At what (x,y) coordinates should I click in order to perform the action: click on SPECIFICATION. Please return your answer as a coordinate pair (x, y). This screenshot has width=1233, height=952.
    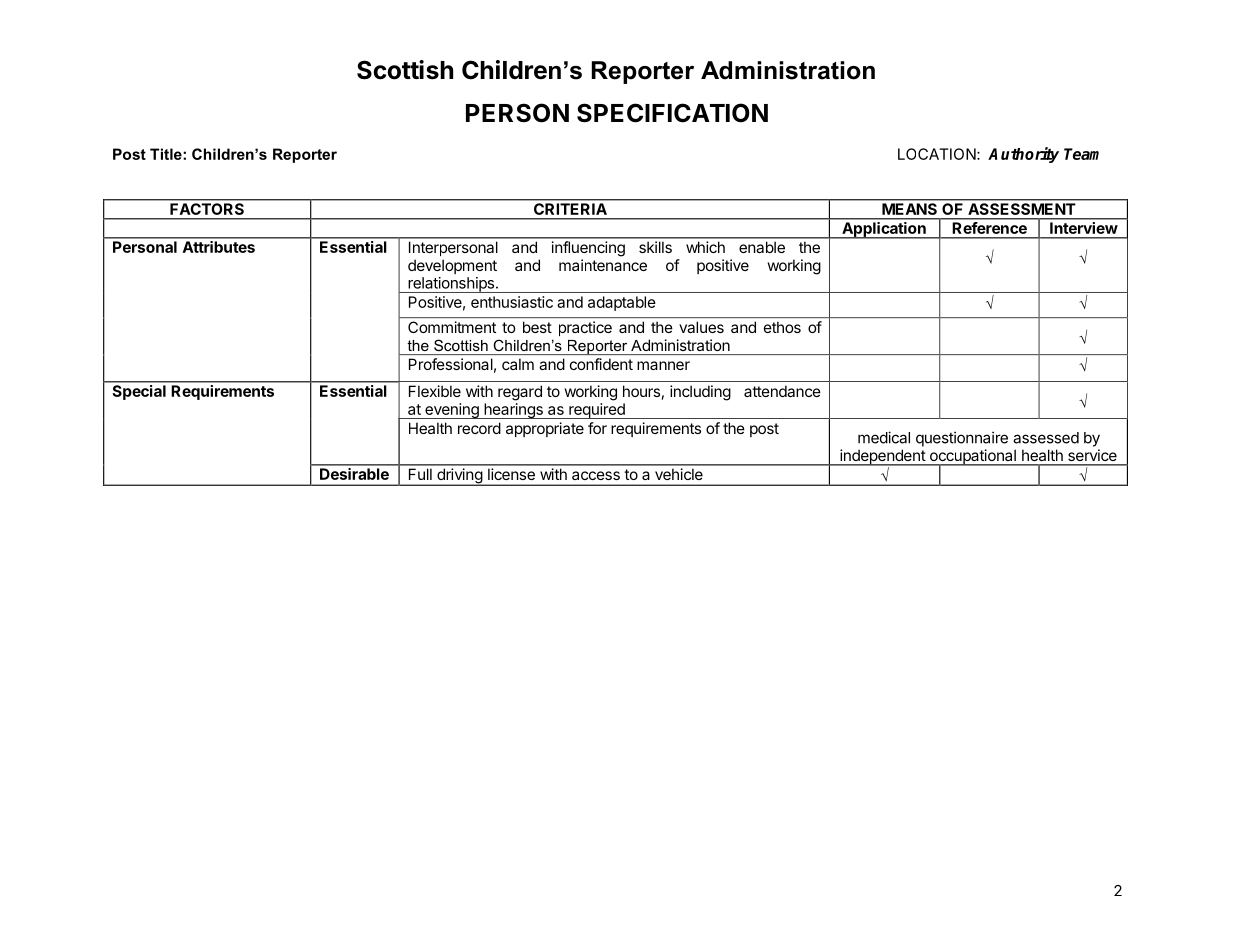
    Looking at the image, I should click on (672, 113).
